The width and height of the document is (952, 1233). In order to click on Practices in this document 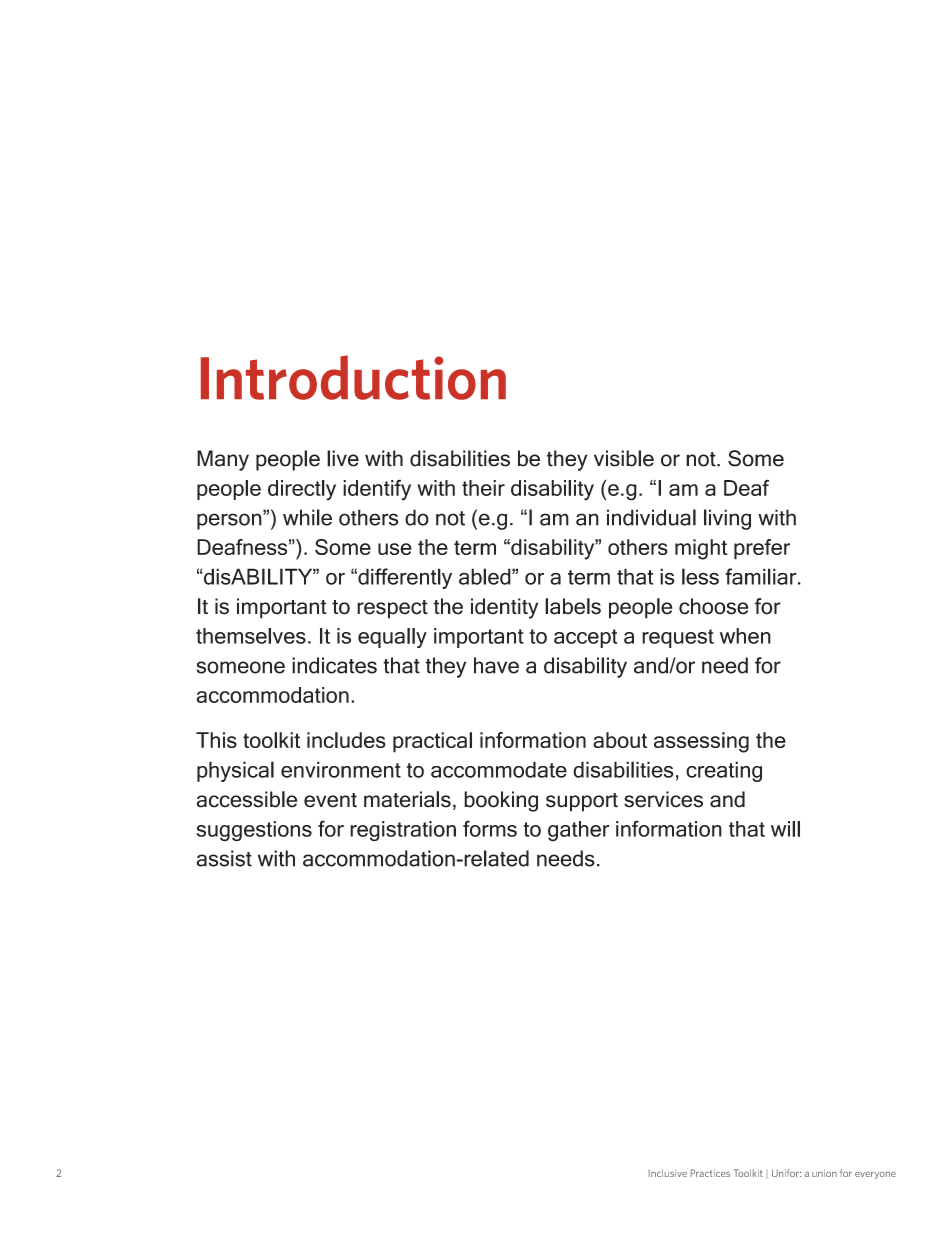, I will do `click(710, 1173)`.
